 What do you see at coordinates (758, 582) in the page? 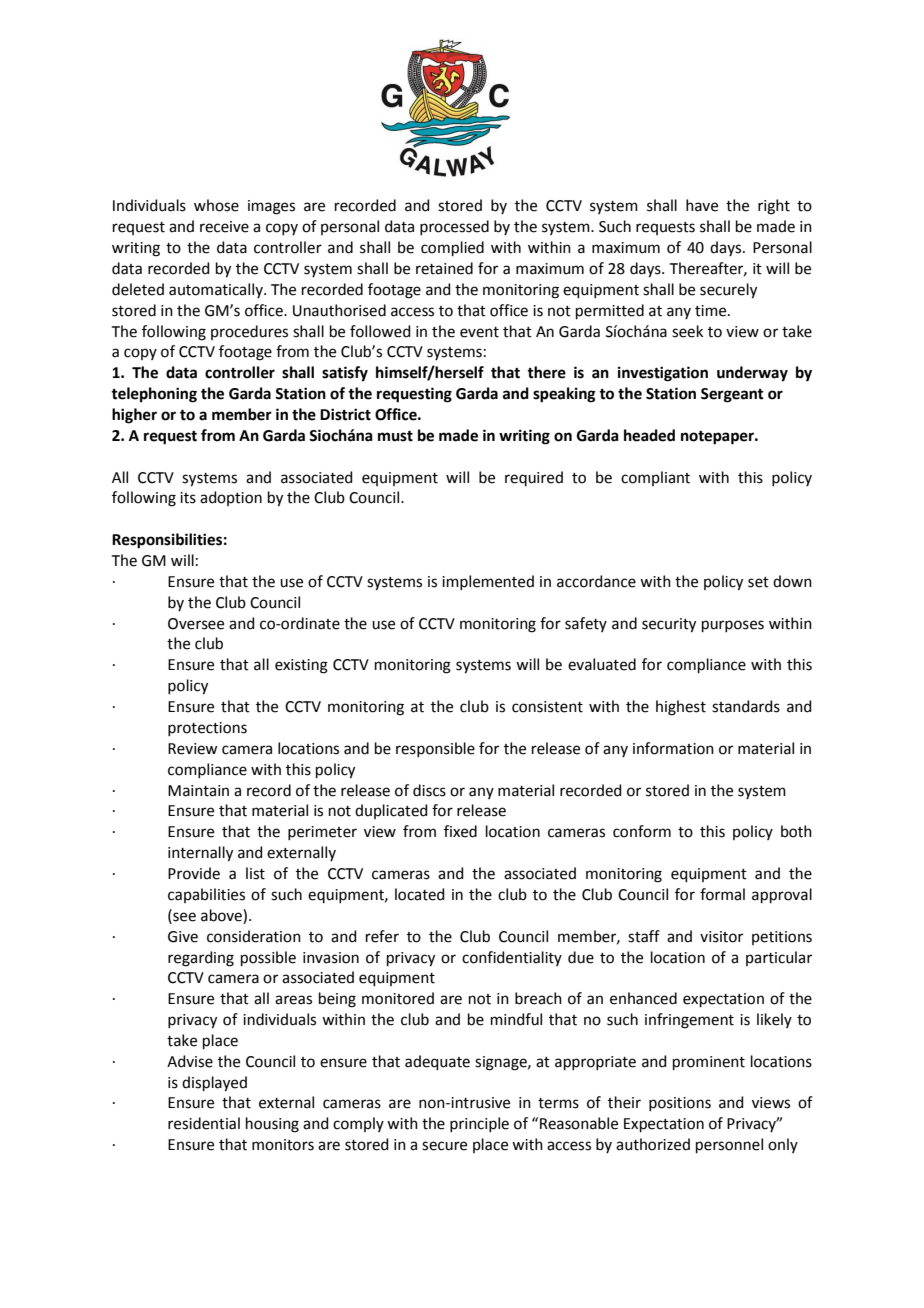
I see `set` at bounding box center [758, 582].
